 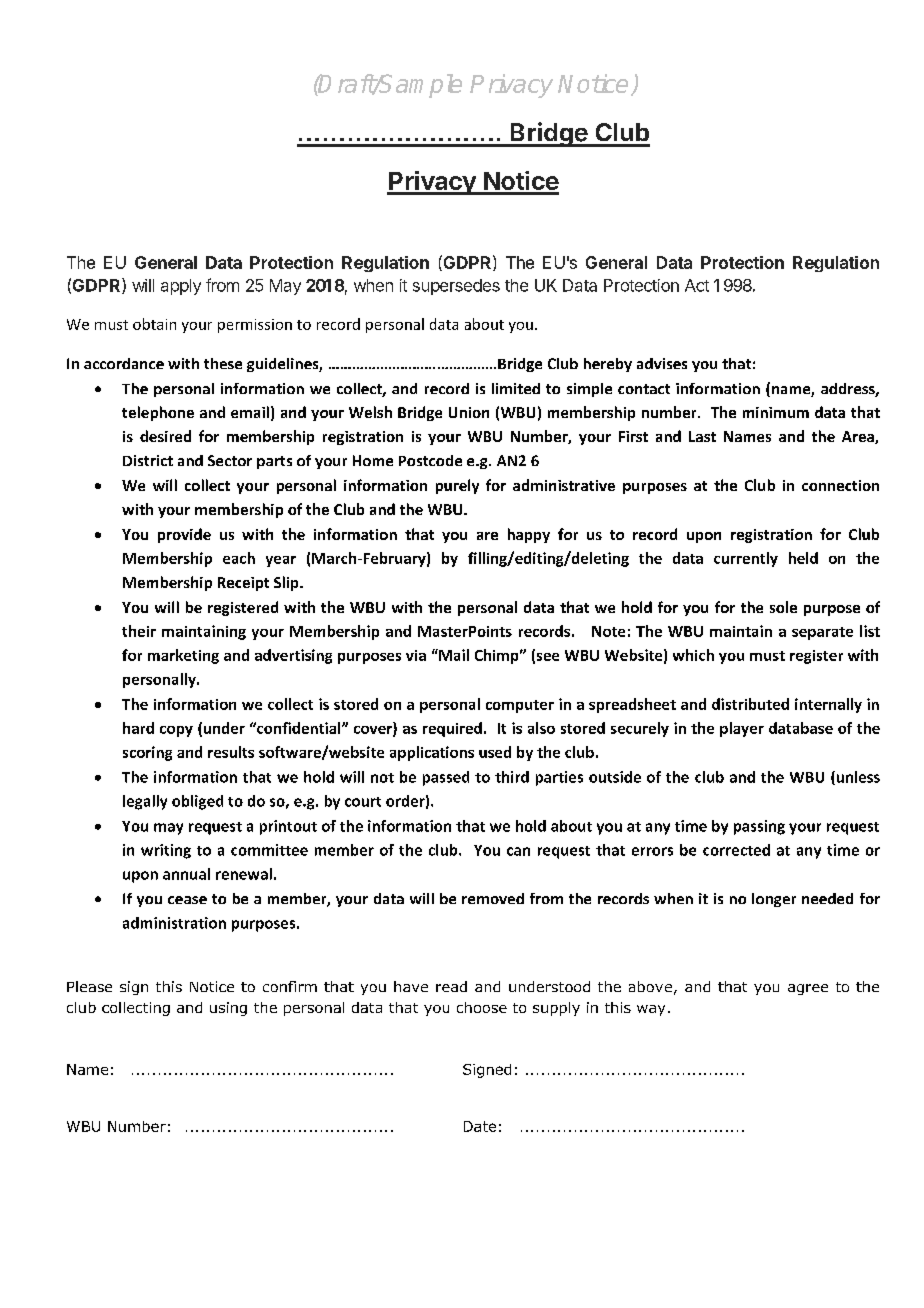 What do you see at coordinates (154, 324) in the page?
I see `obtain` at bounding box center [154, 324].
